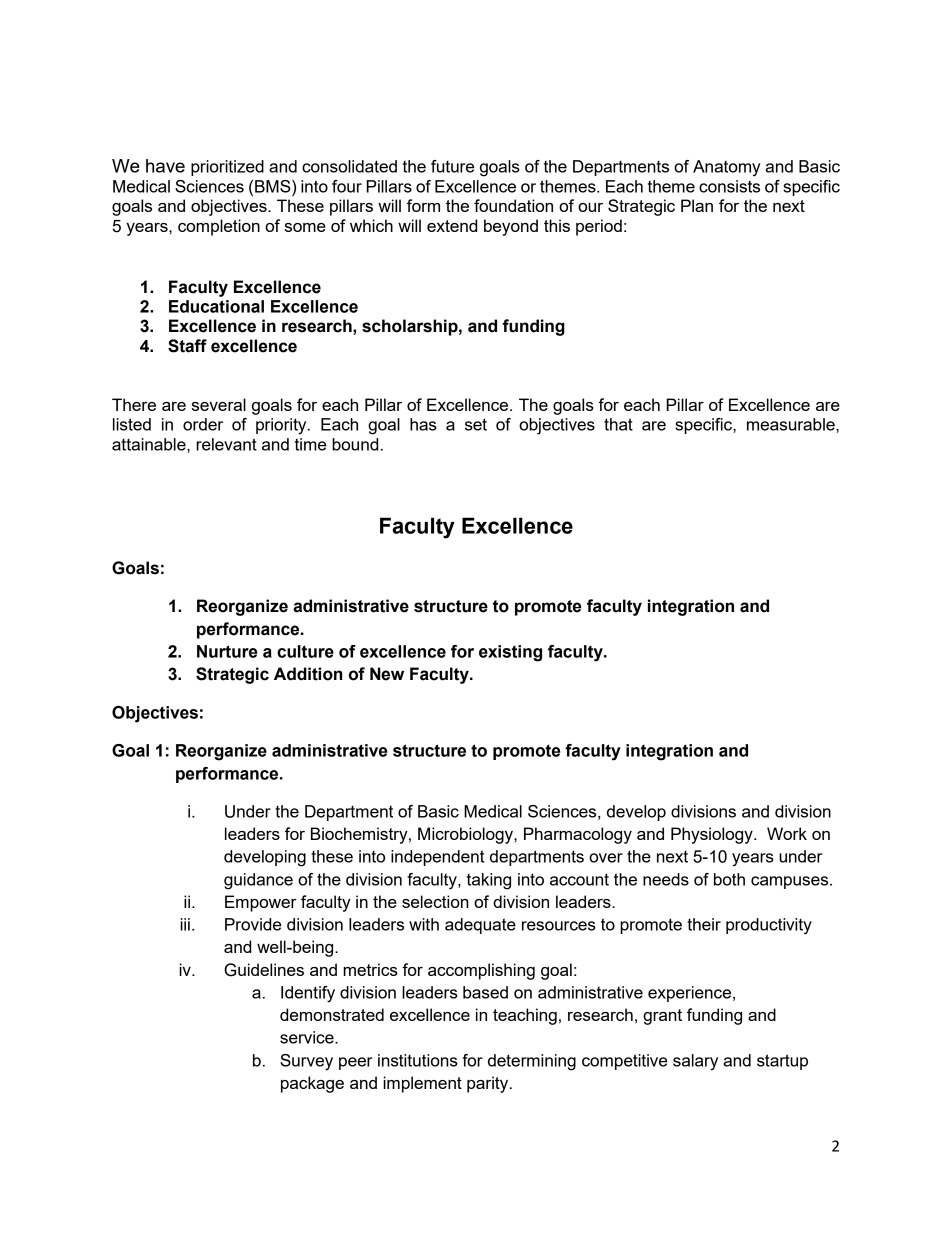 This page has width=952, height=1233. I want to click on prioritized, so click(227, 168).
